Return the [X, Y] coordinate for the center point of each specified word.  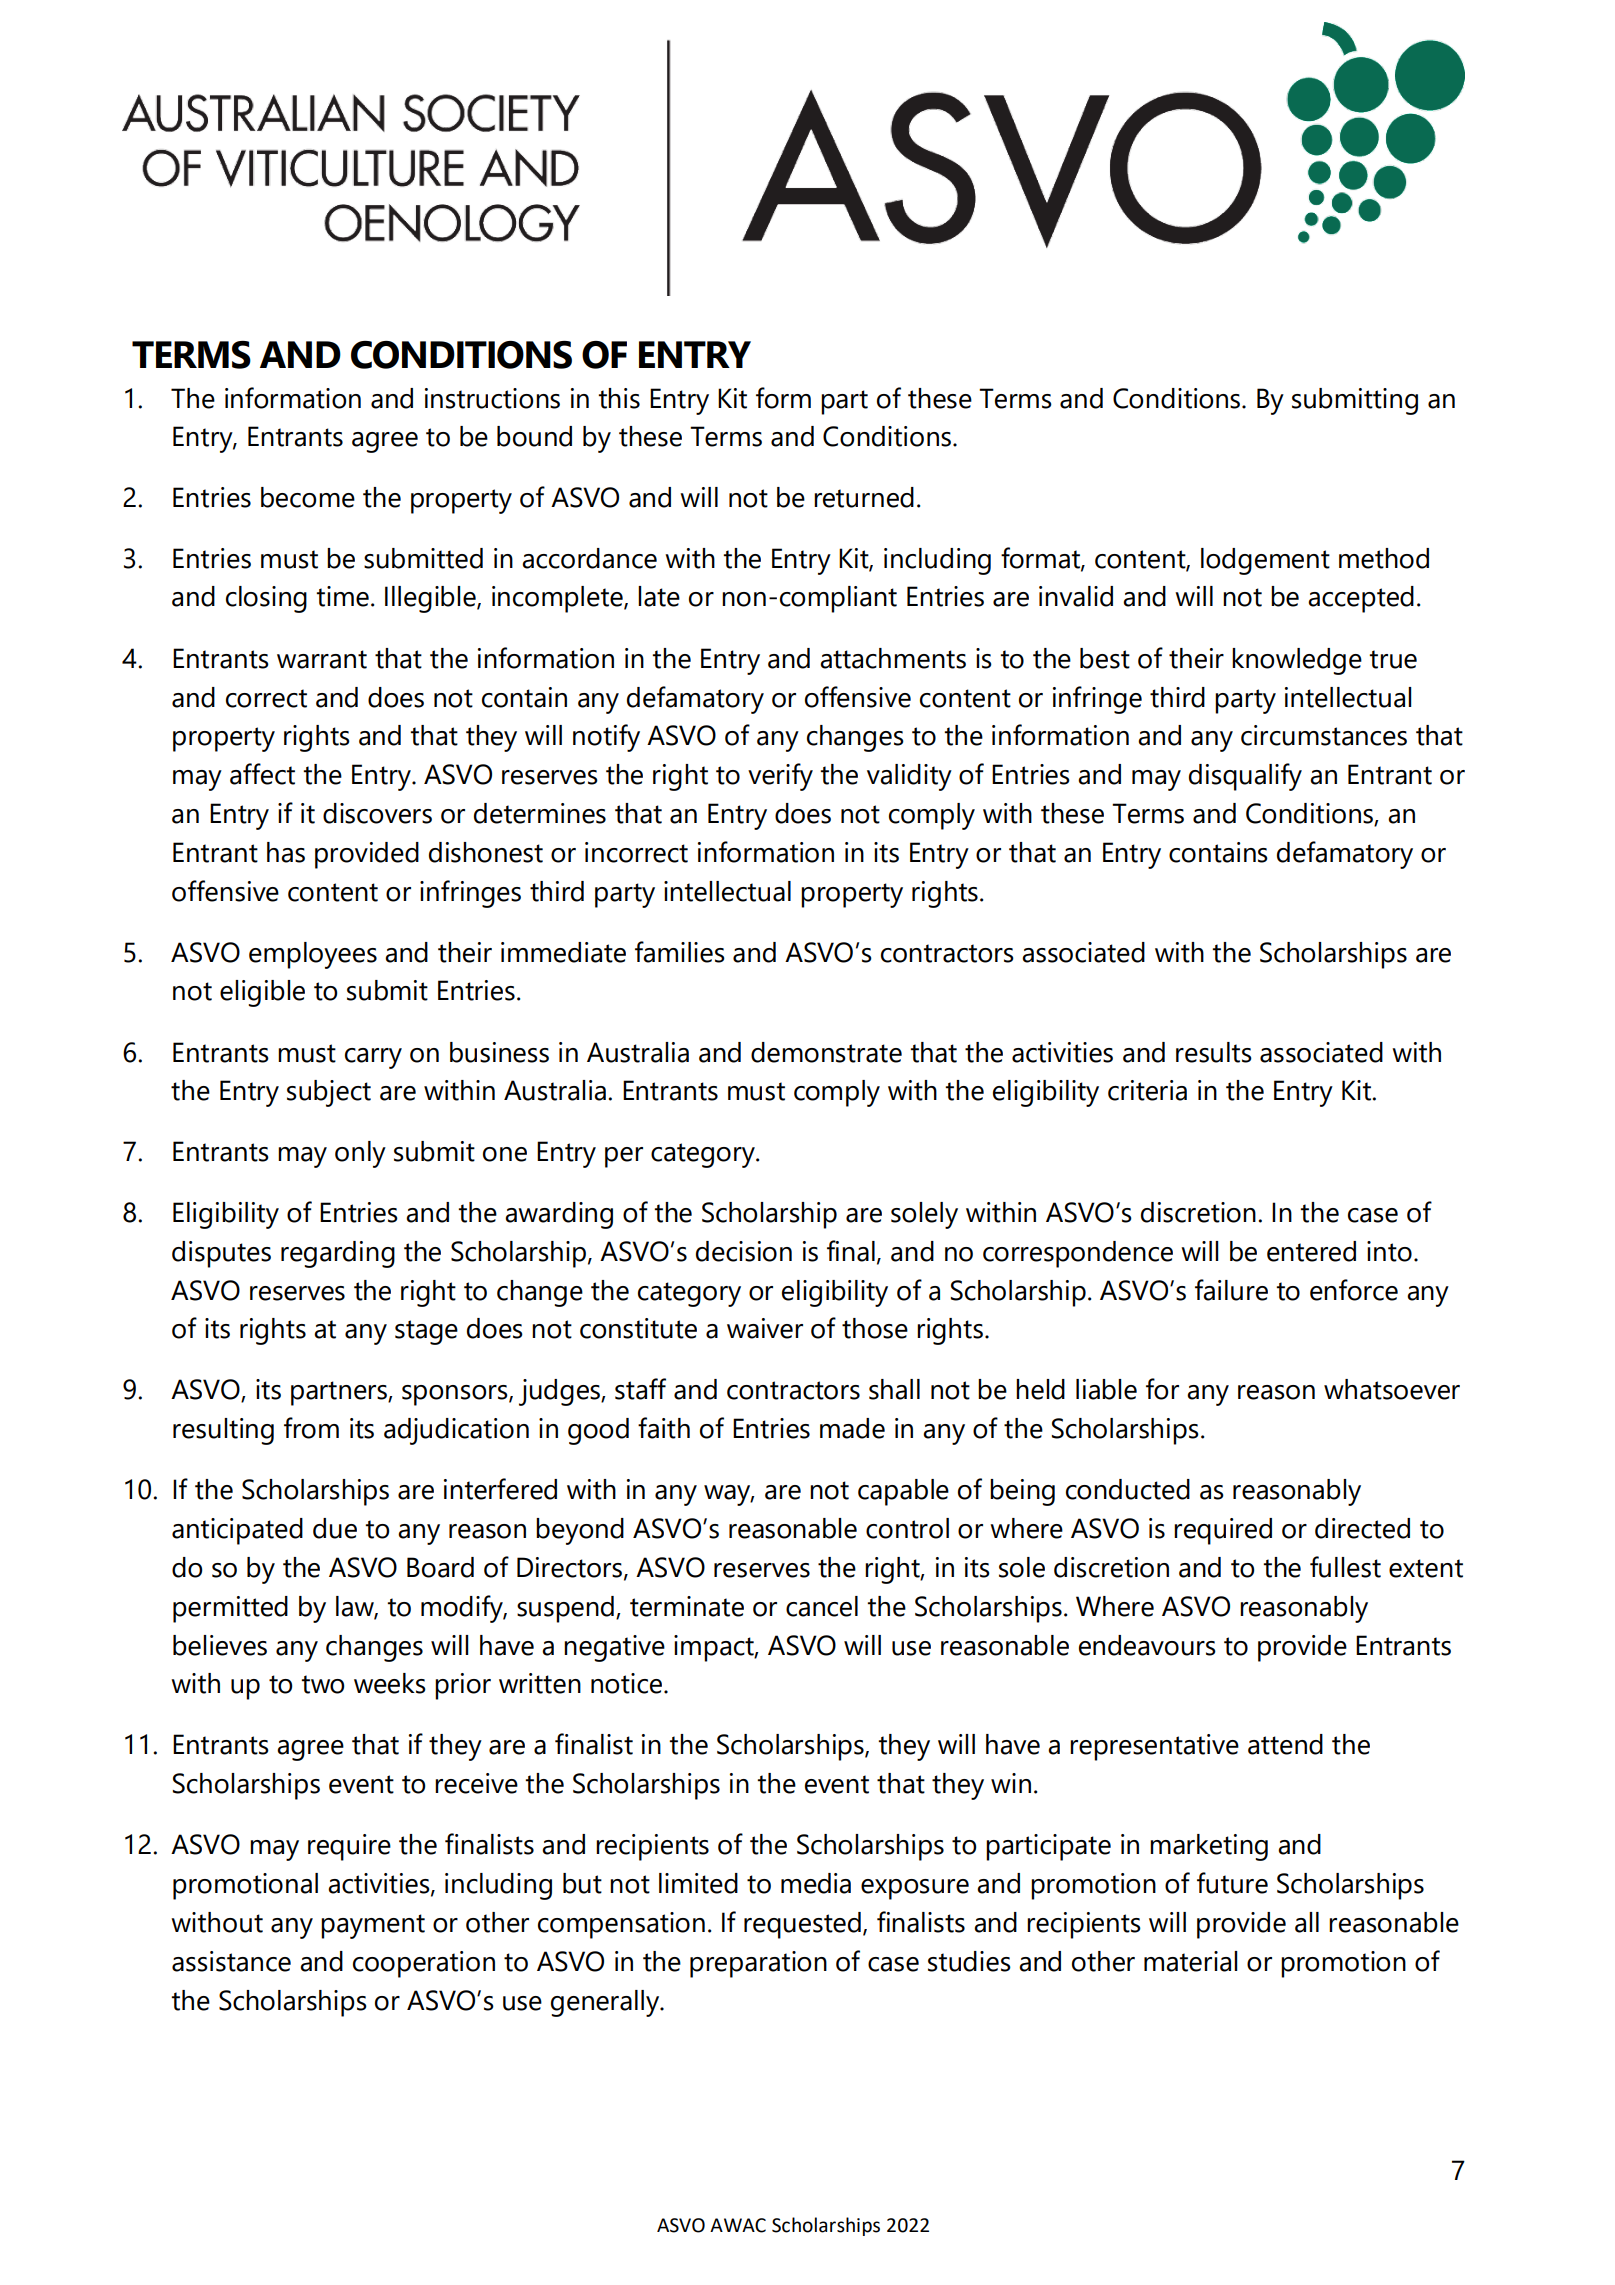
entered [1311, 1251]
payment [373, 1926]
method [1384, 558]
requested [802, 1925]
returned [864, 497]
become [308, 497]
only [360, 1154]
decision [744, 1251]
